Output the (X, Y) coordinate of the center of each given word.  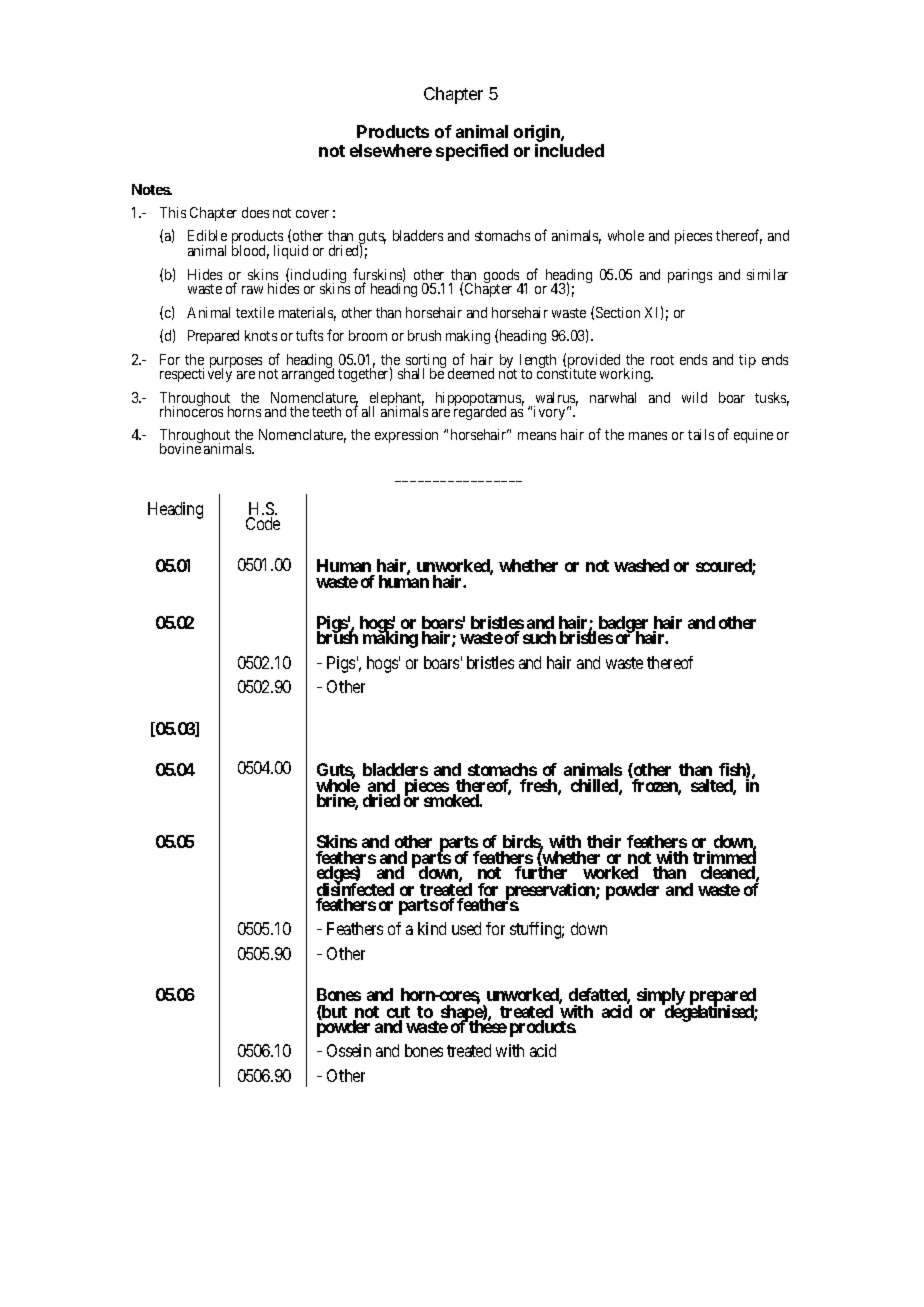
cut (398, 1013)
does (255, 212)
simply (661, 998)
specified (472, 152)
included (569, 150)
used (466, 928)
